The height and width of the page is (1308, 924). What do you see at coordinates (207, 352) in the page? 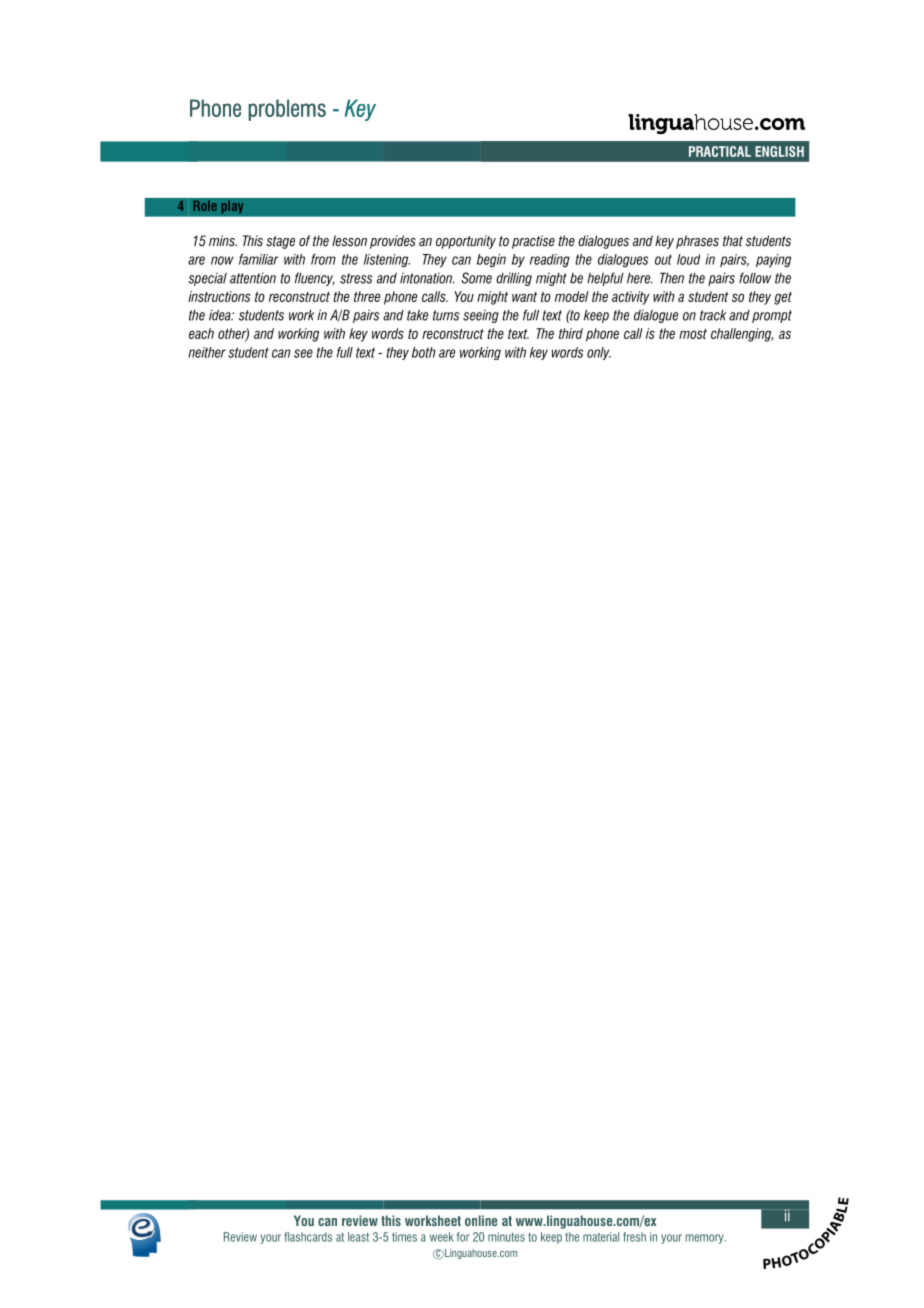
I see `neither` at bounding box center [207, 352].
